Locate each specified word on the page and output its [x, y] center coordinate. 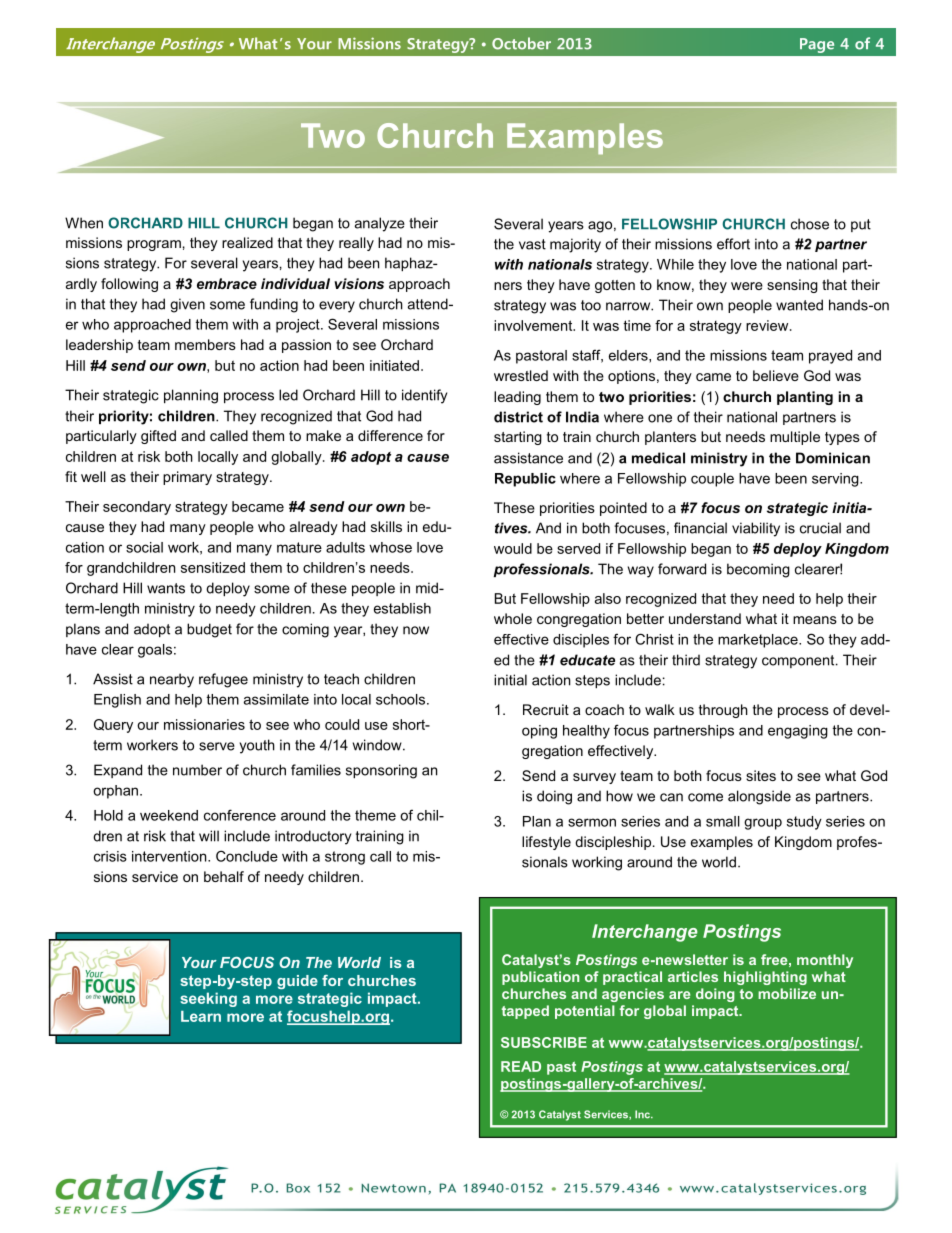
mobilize [787, 993]
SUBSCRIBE [544, 1042]
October [521, 43]
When [84, 223]
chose [810, 224]
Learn [201, 1016]
